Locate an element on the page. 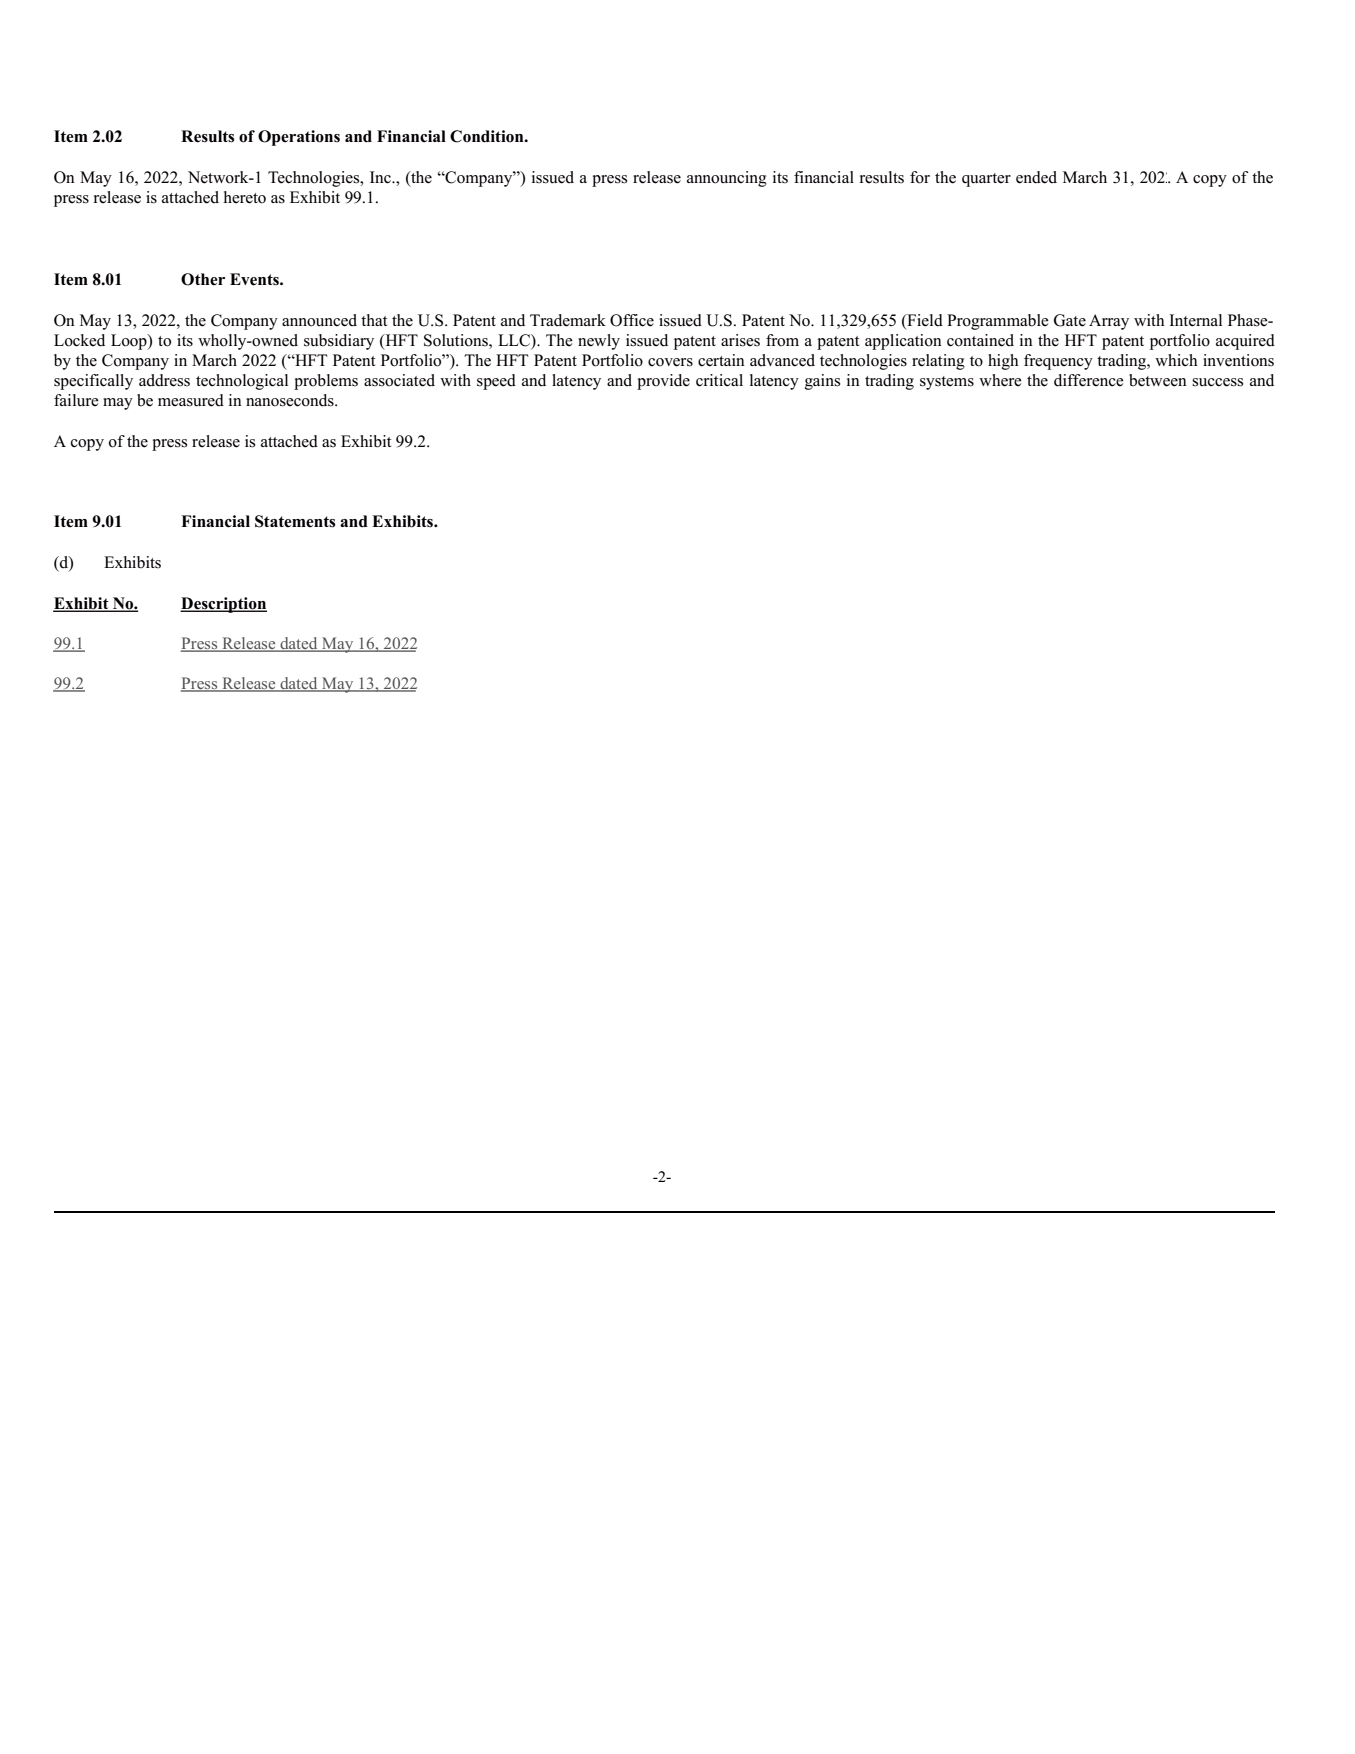 The image size is (1355, 1754). technological is located at coordinates (242, 382).
